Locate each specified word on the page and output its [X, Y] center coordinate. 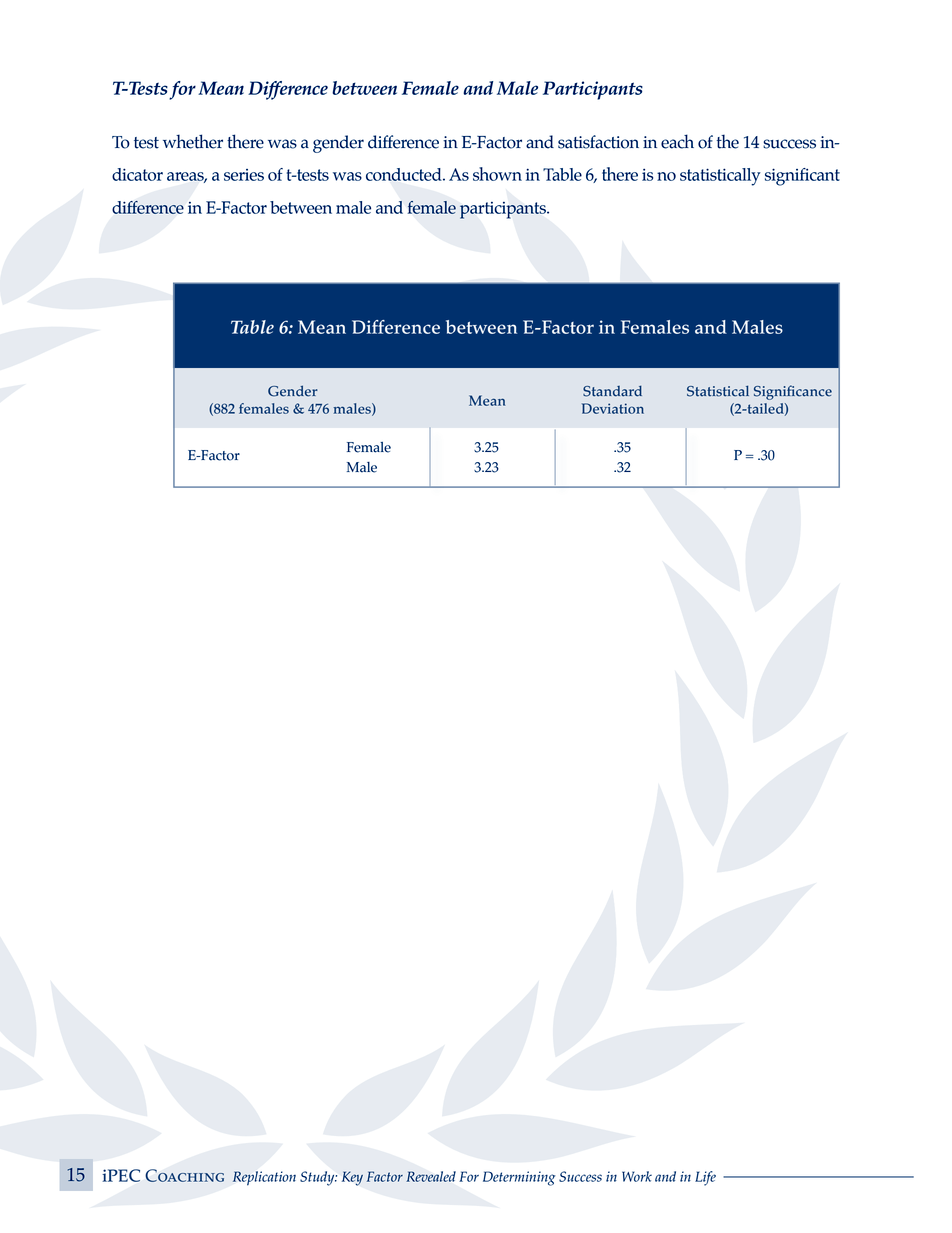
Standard [612, 391]
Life [705, 1178]
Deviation [613, 408]
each [677, 141]
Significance [793, 392]
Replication [264, 1178]
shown [497, 174]
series [244, 175]
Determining [519, 1178]
